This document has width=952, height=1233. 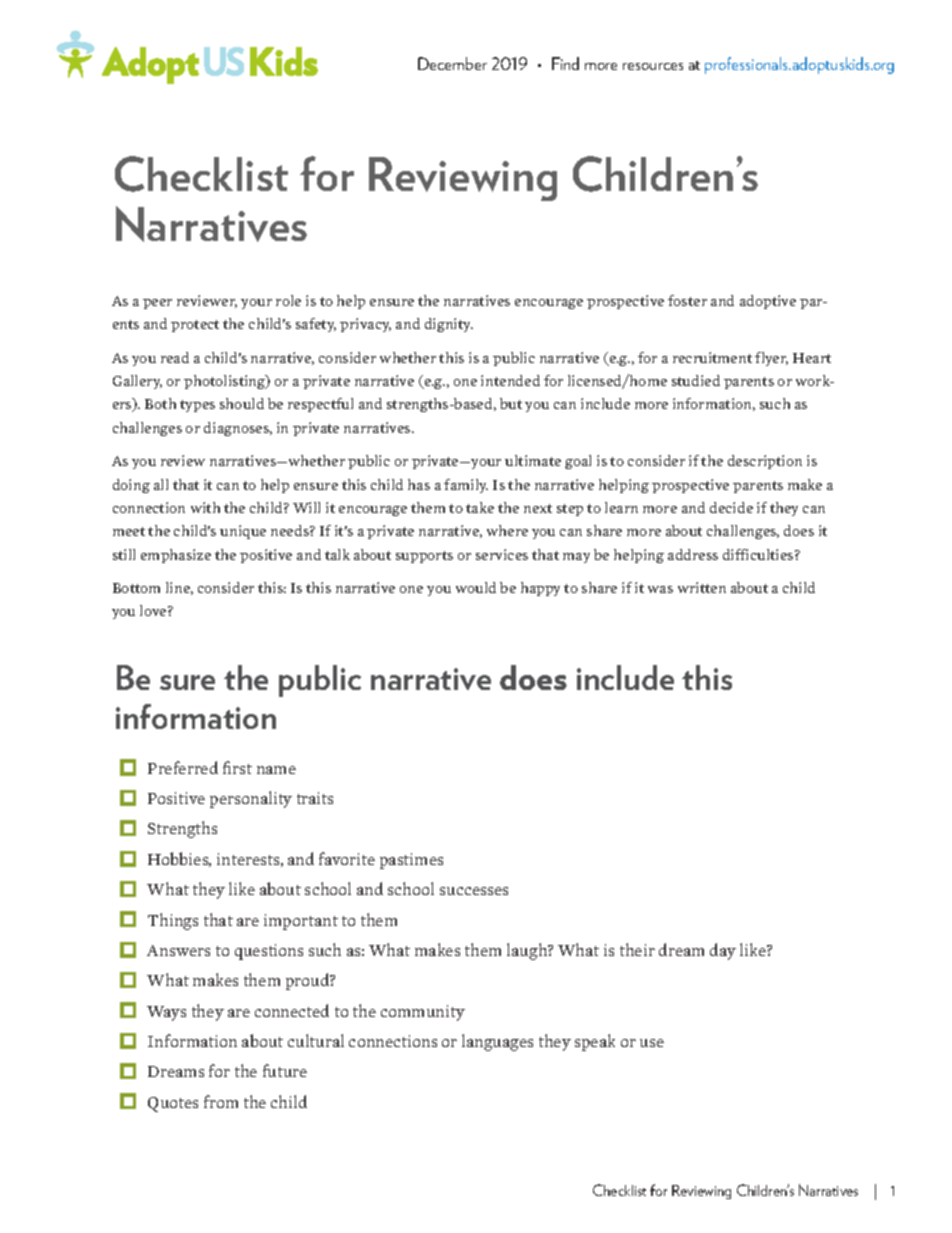 I want to click on dignity, so click(x=449, y=325).
